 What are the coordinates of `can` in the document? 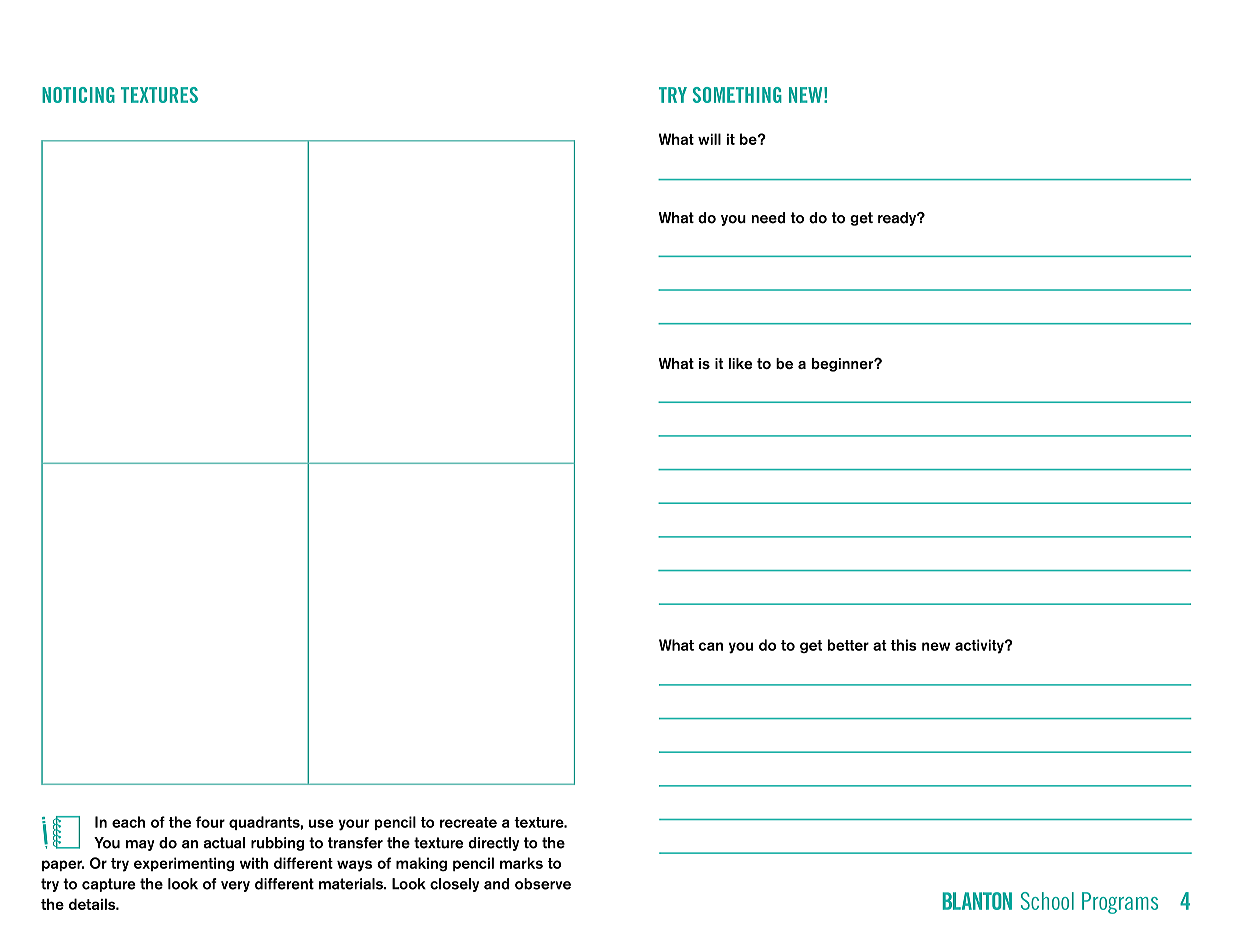 It's located at (711, 646).
